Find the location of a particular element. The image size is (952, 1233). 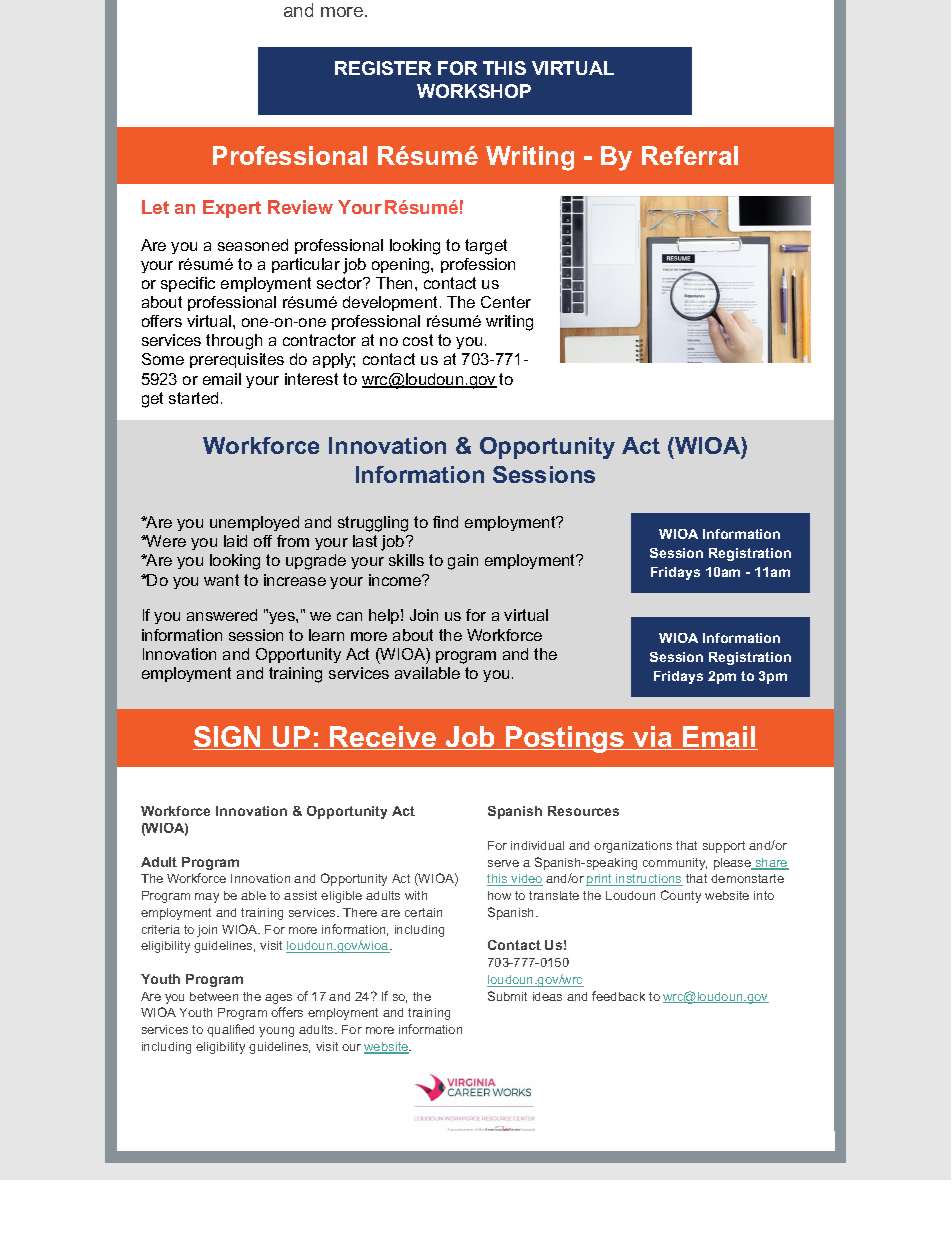

gain is located at coordinates (463, 562).
